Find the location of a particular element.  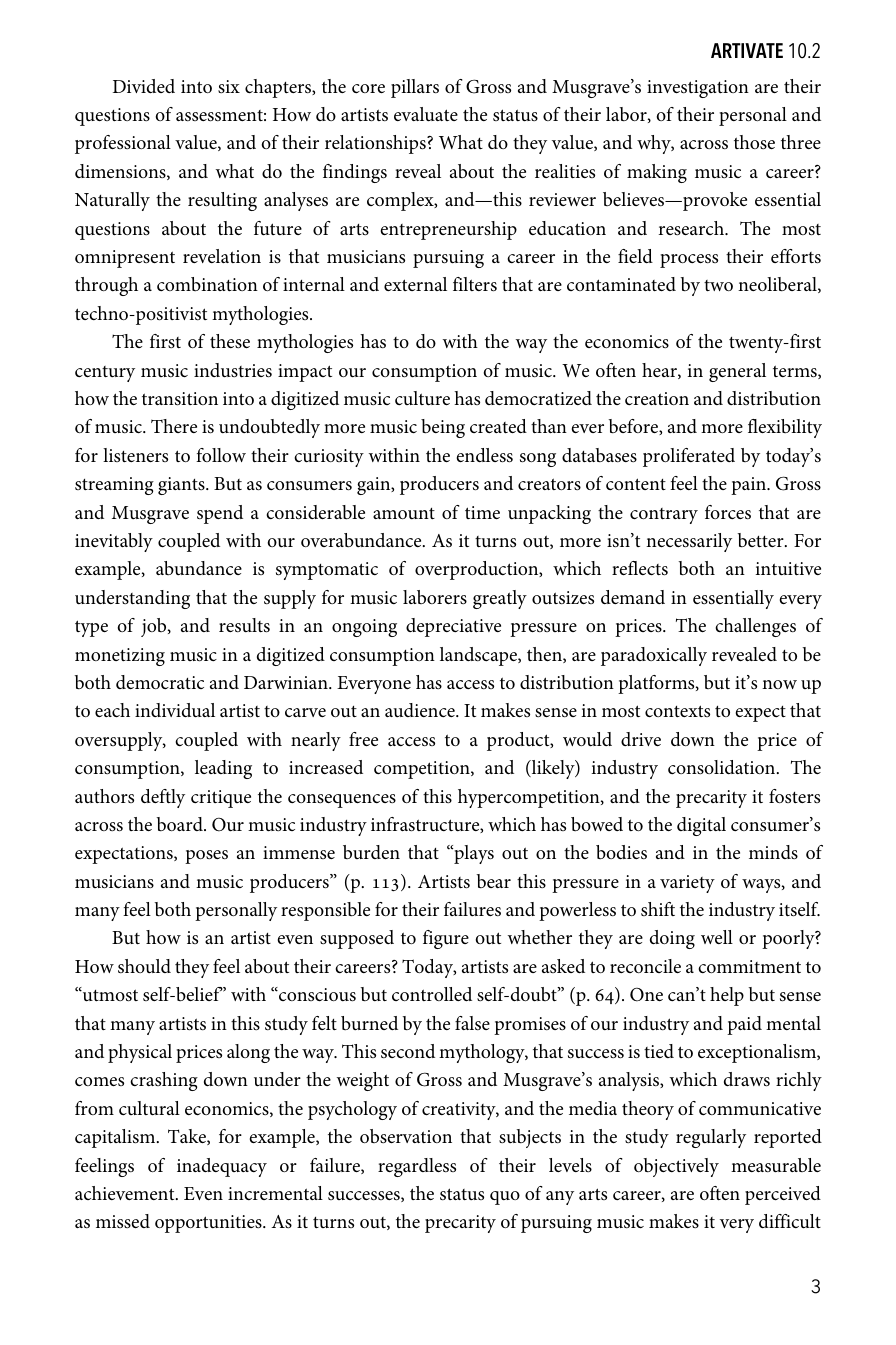

evaluate is located at coordinates (426, 114).
